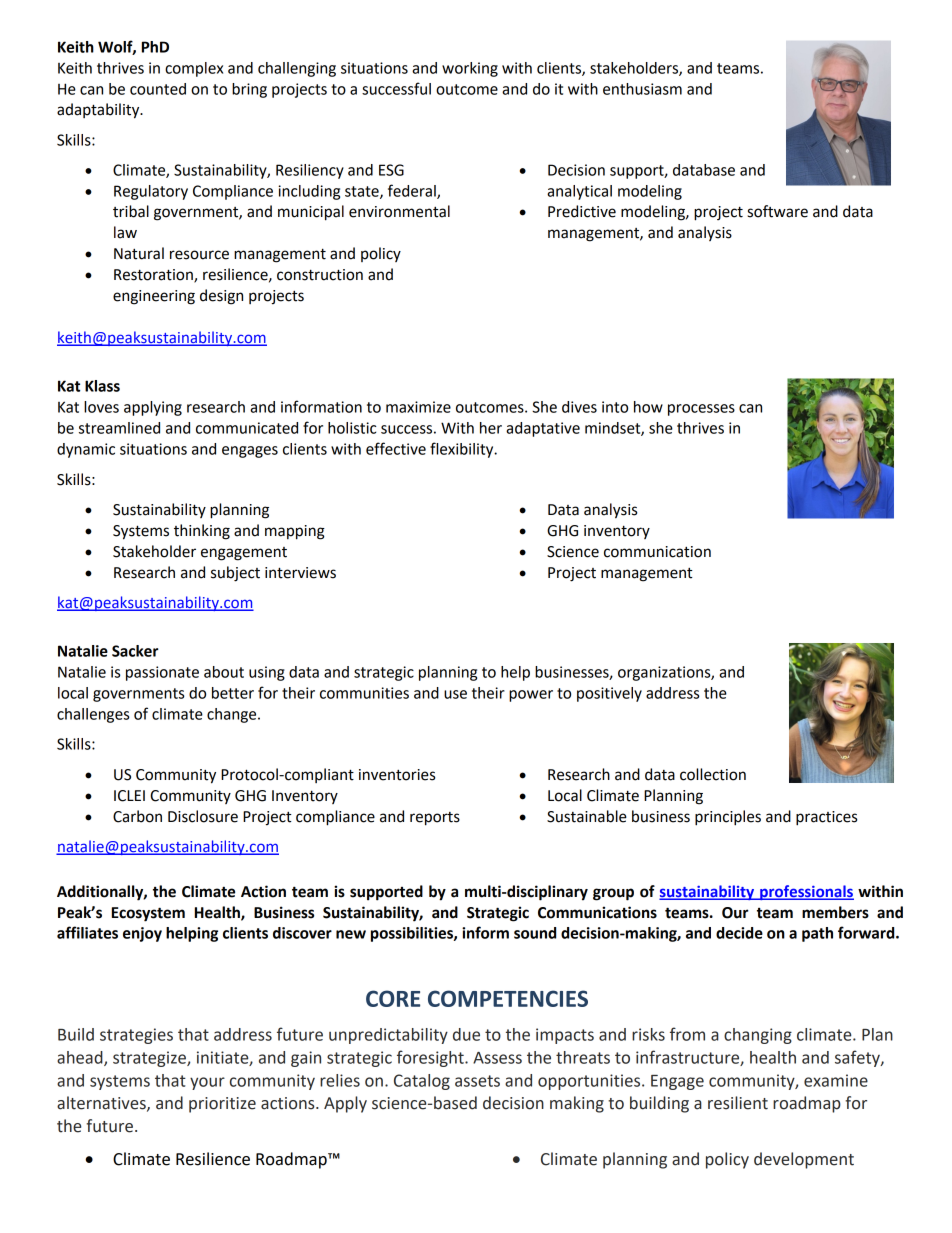 This image has width=952, height=1233. Describe the element at coordinates (222, 1105) in the image. I see `prioritize` at that location.
